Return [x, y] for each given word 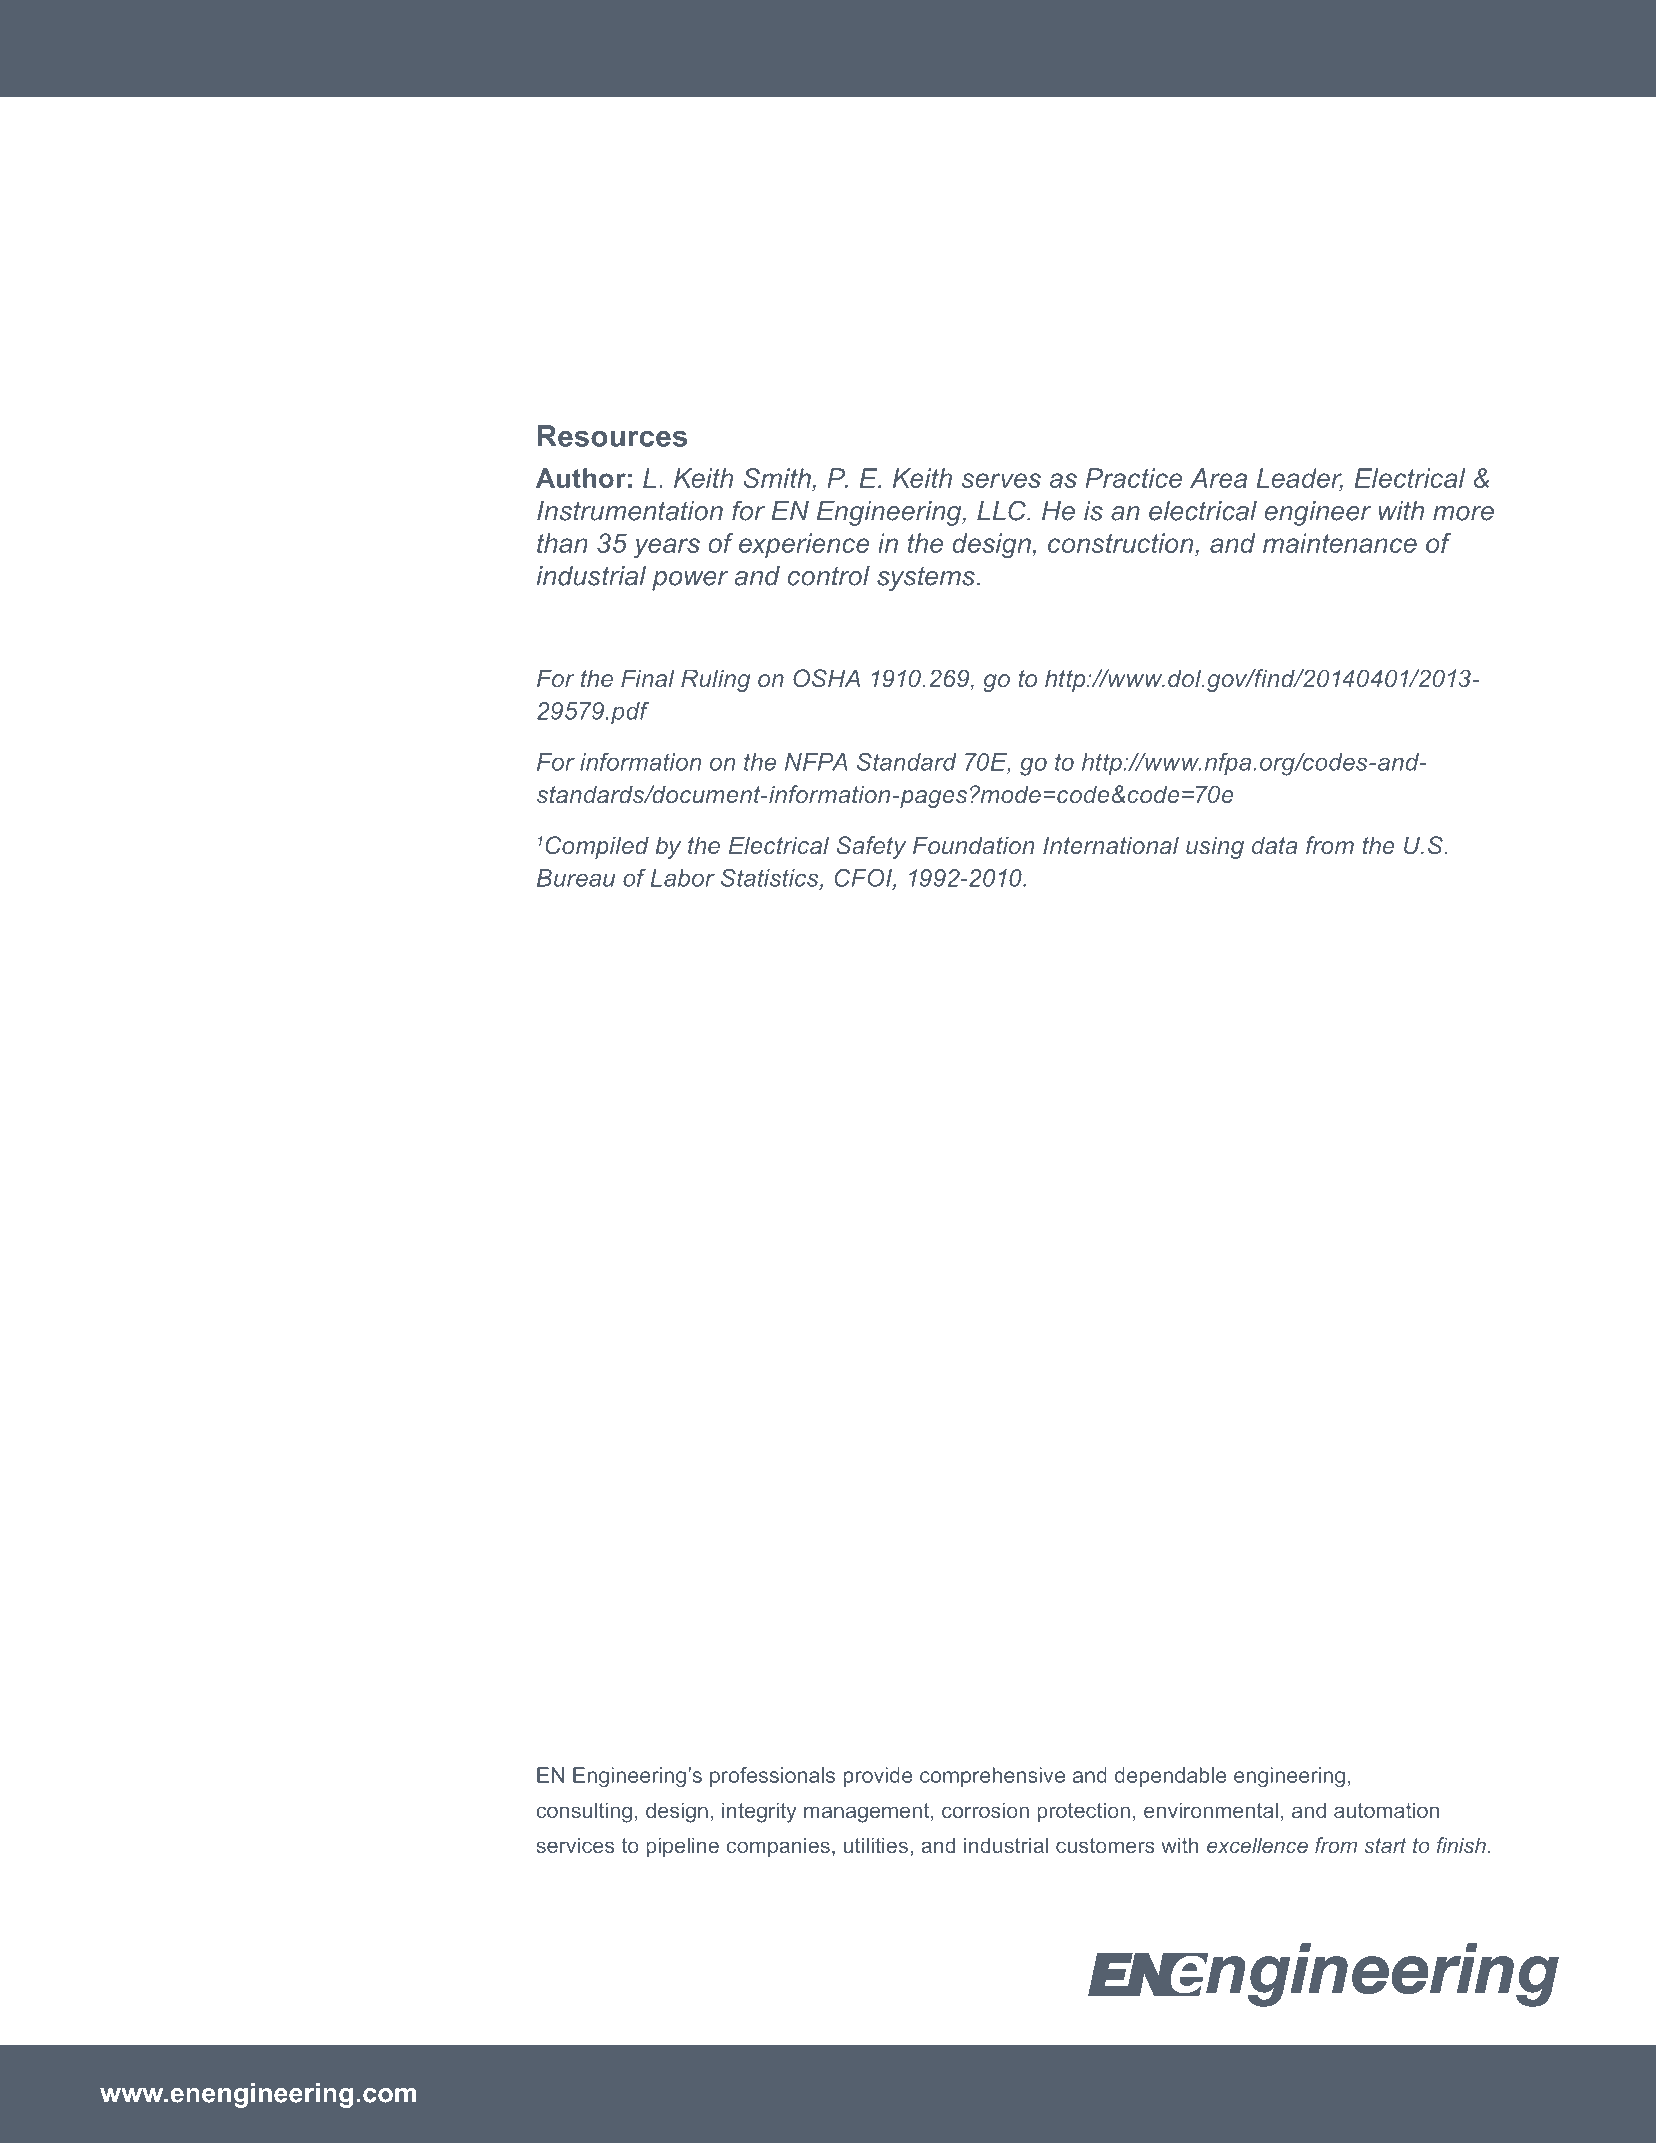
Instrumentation [630, 511]
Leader [1300, 479]
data [1275, 845]
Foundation [974, 845]
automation [1386, 1810]
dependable [1171, 1777]
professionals [772, 1777]
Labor [682, 878]
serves [1001, 480]
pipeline [682, 1847]
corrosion [985, 1810]
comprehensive [992, 1777]
